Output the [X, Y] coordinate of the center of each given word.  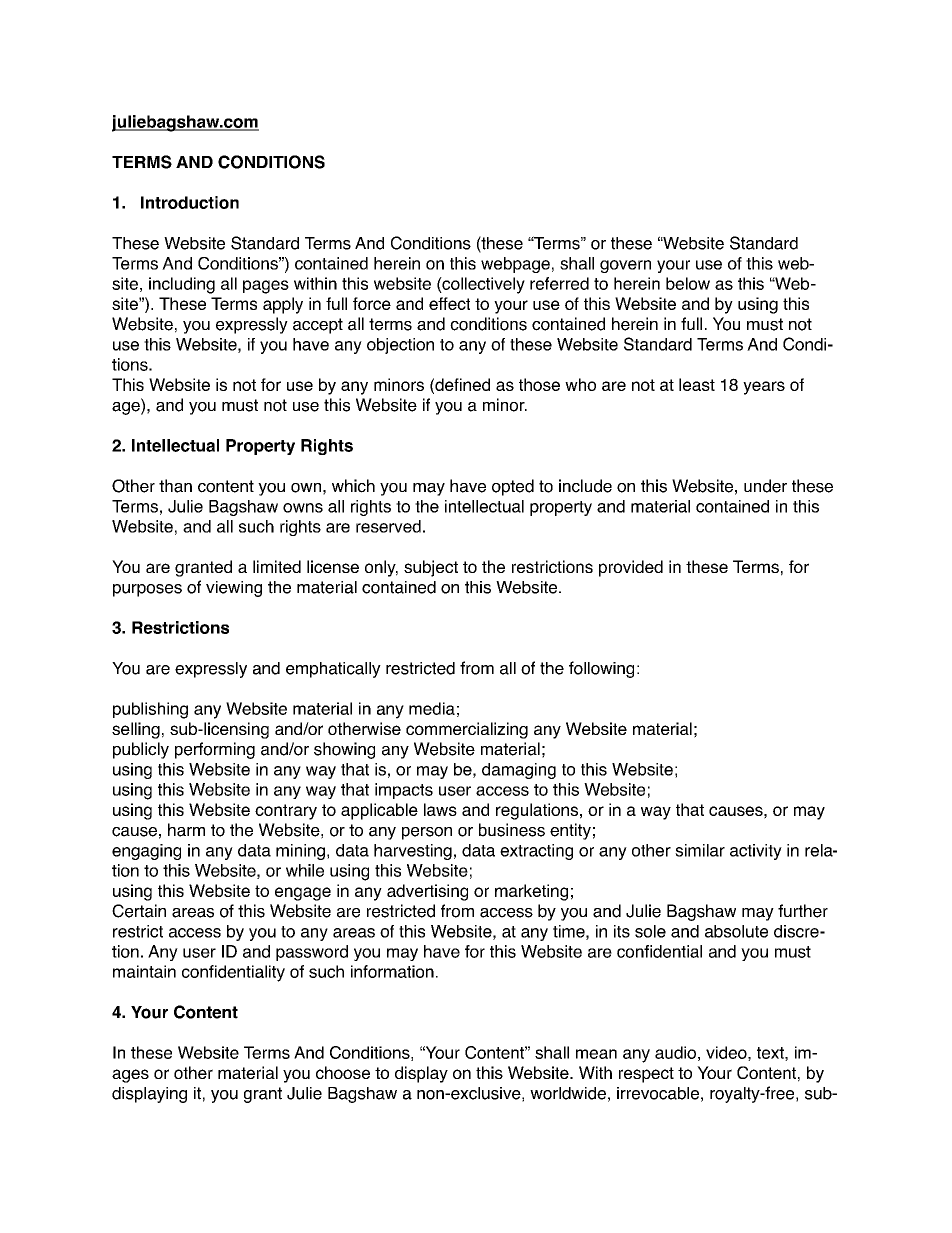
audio [675, 1052]
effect [449, 303]
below [688, 283]
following [601, 669]
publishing [150, 710]
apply [283, 305]
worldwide [568, 1093]
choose [343, 1072]
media [432, 708]
